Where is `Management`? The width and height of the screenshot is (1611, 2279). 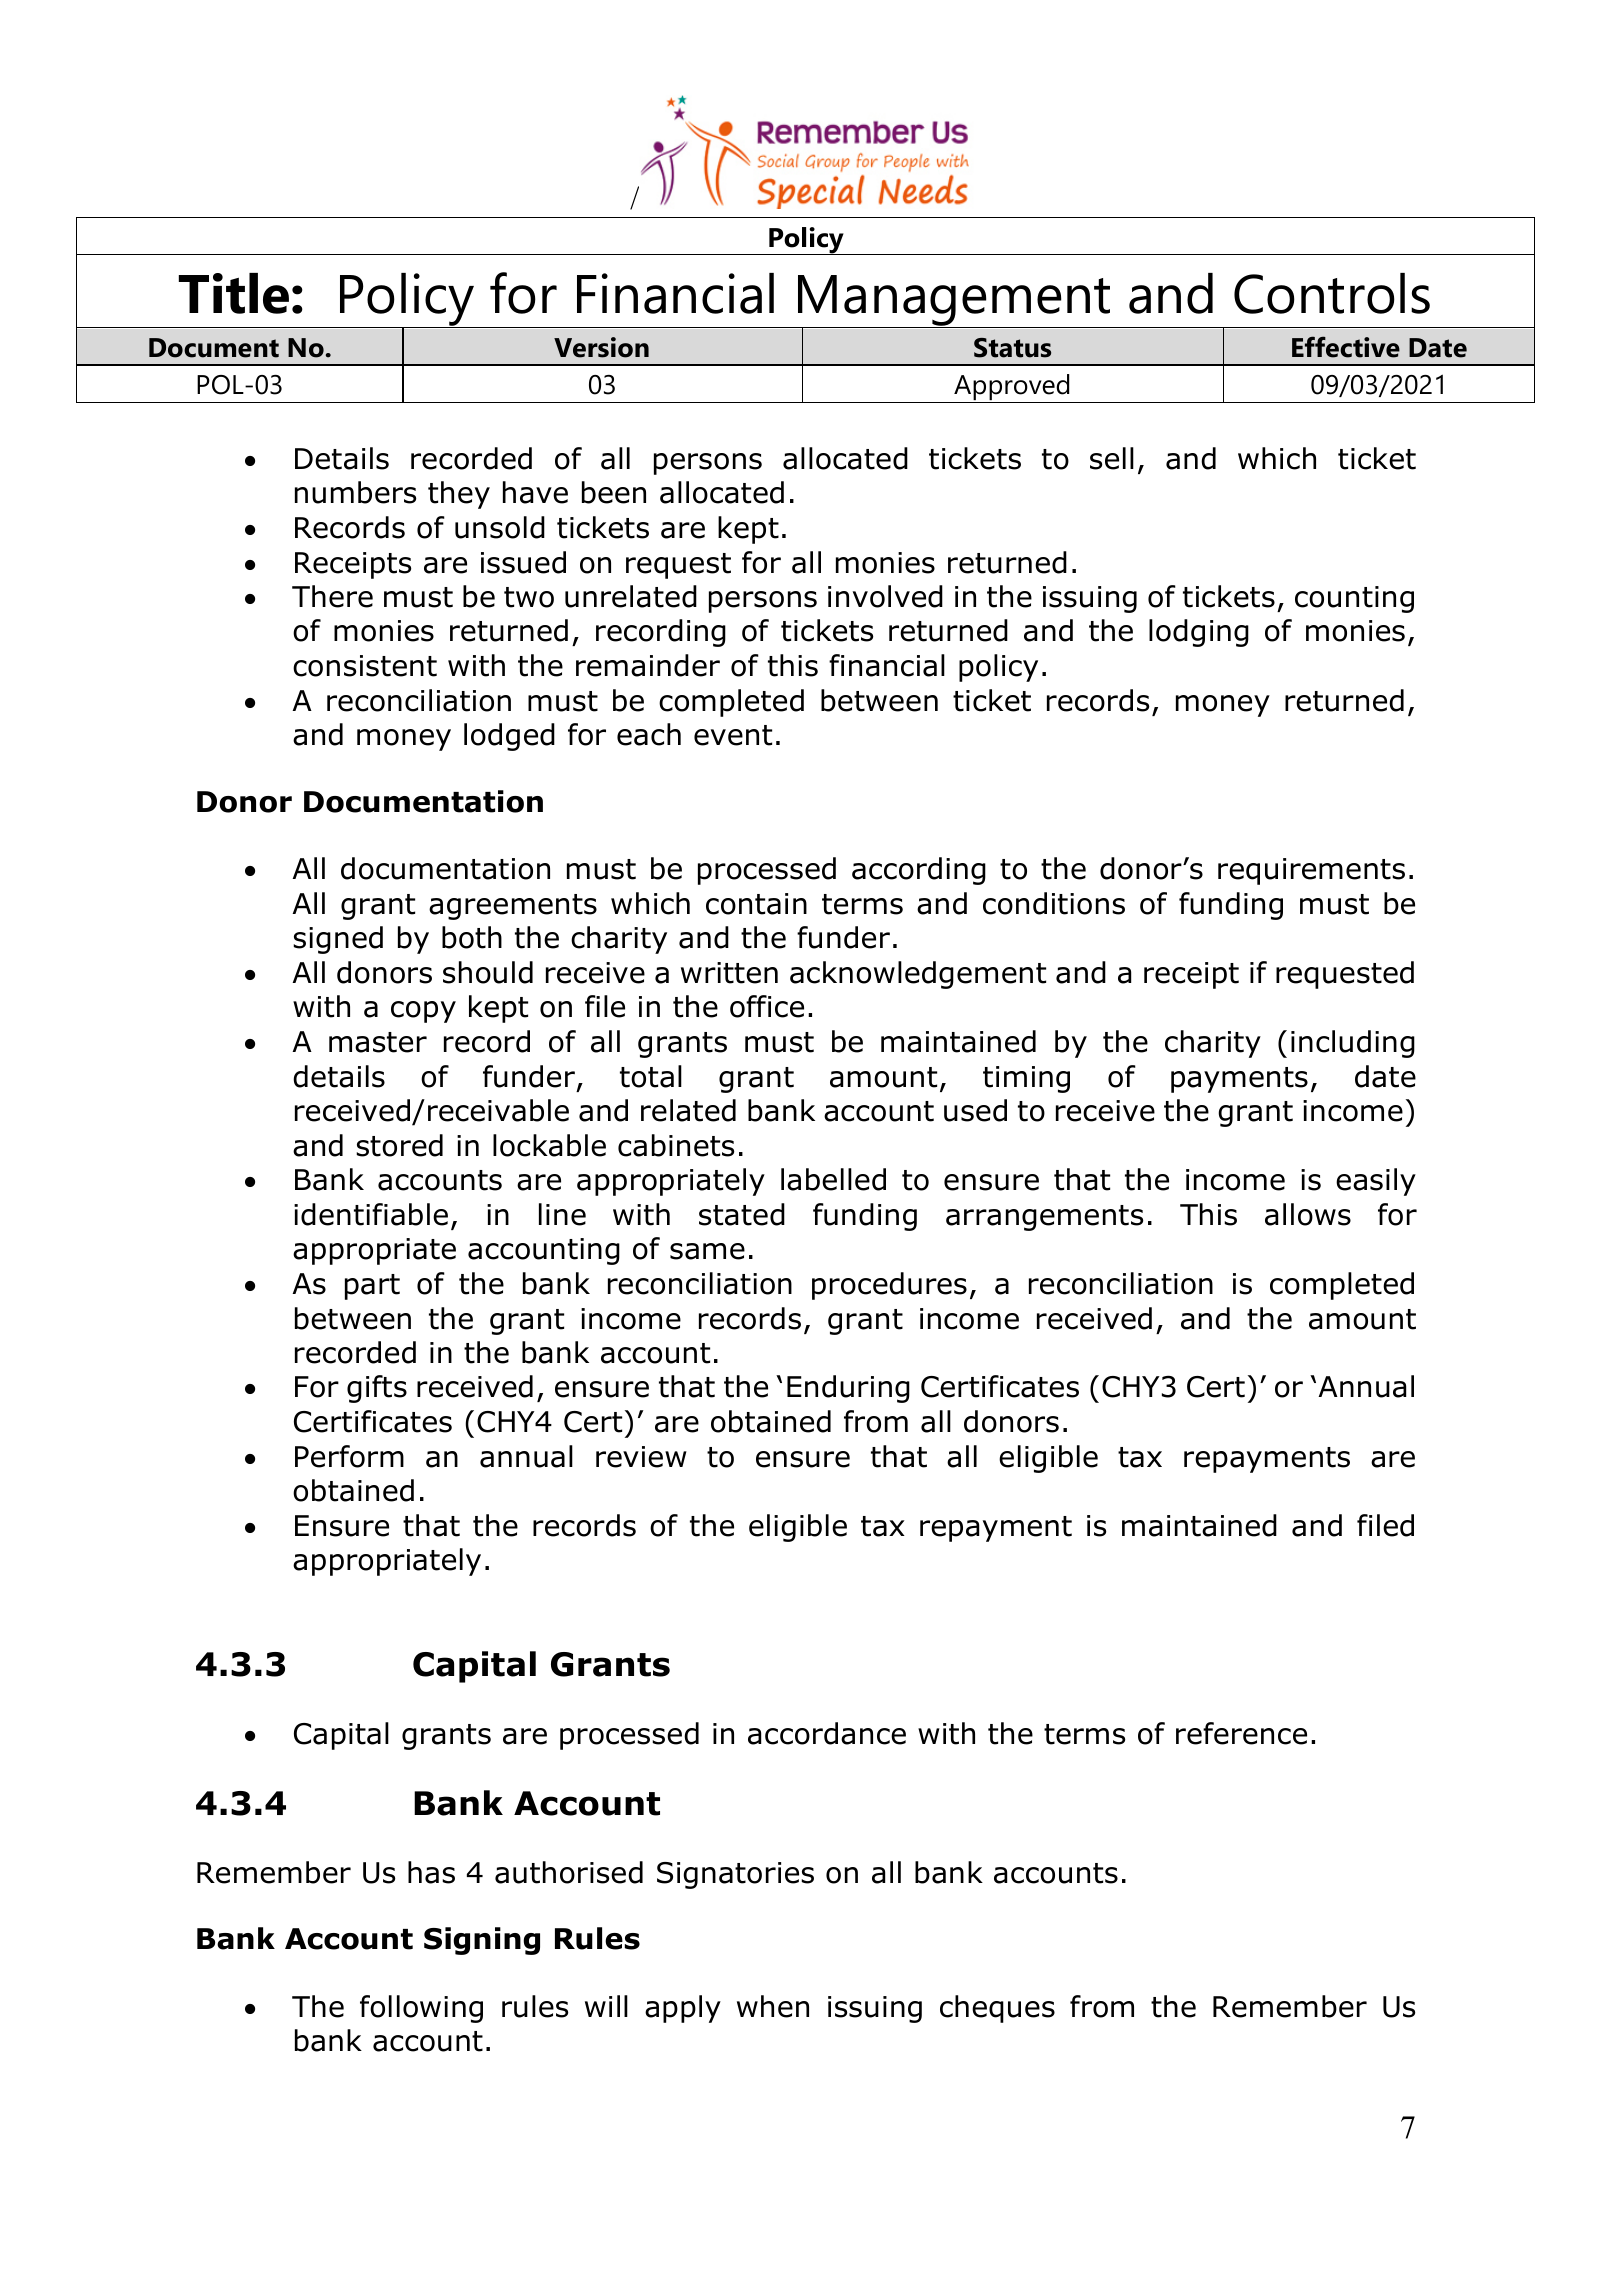
Management is located at coordinates (954, 302).
